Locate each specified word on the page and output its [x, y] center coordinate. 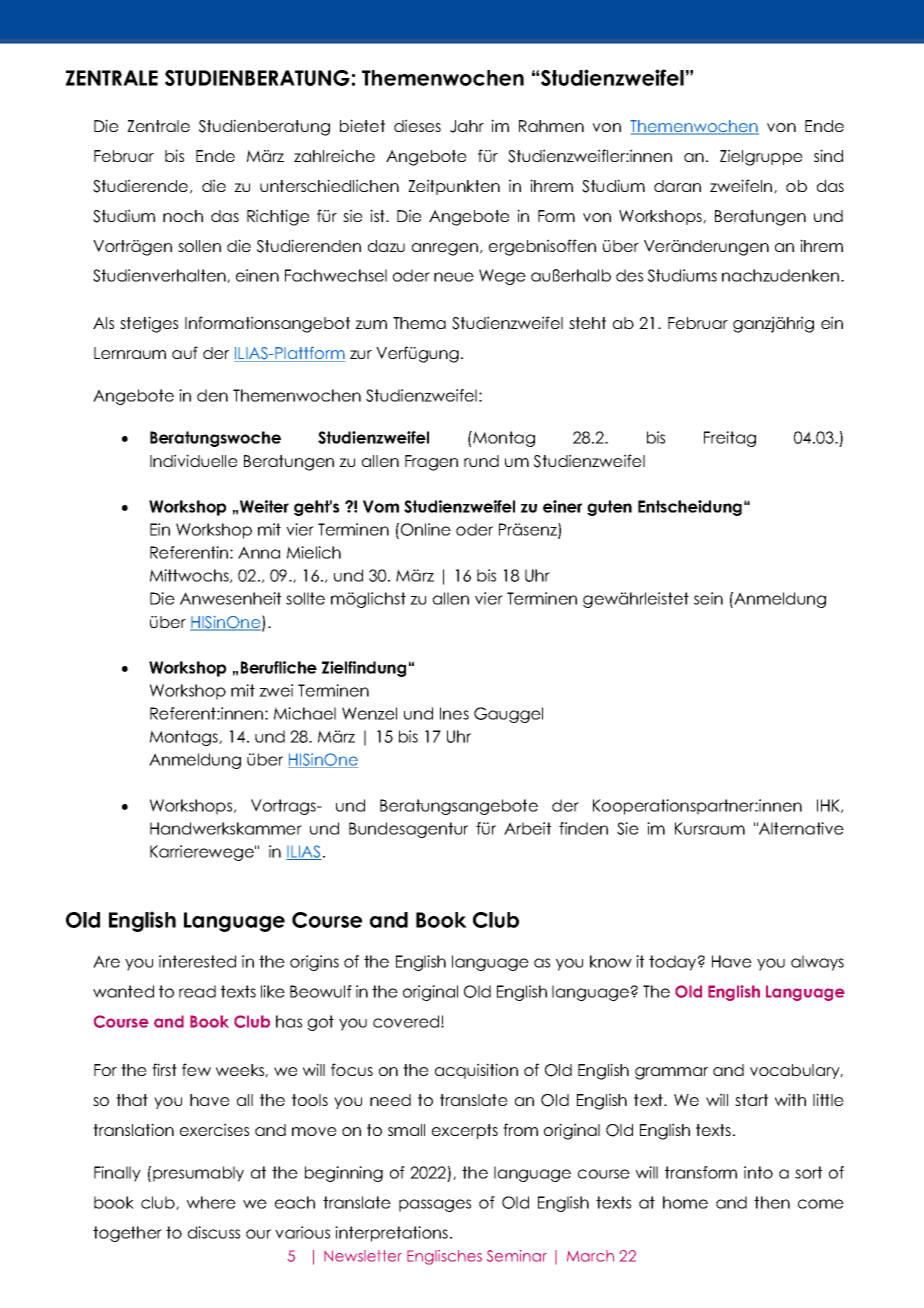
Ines [454, 713]
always [817, 963]
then [772, 1202]
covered [407, 1021]
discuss [214, 1232]
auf [185, 352]
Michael [305, 713]
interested [197, 961]
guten [609, 508]
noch [183, 216]
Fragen [431, 463]
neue [454, 277]
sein [708, 598]
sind [828, 155]
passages [435, 1205]
